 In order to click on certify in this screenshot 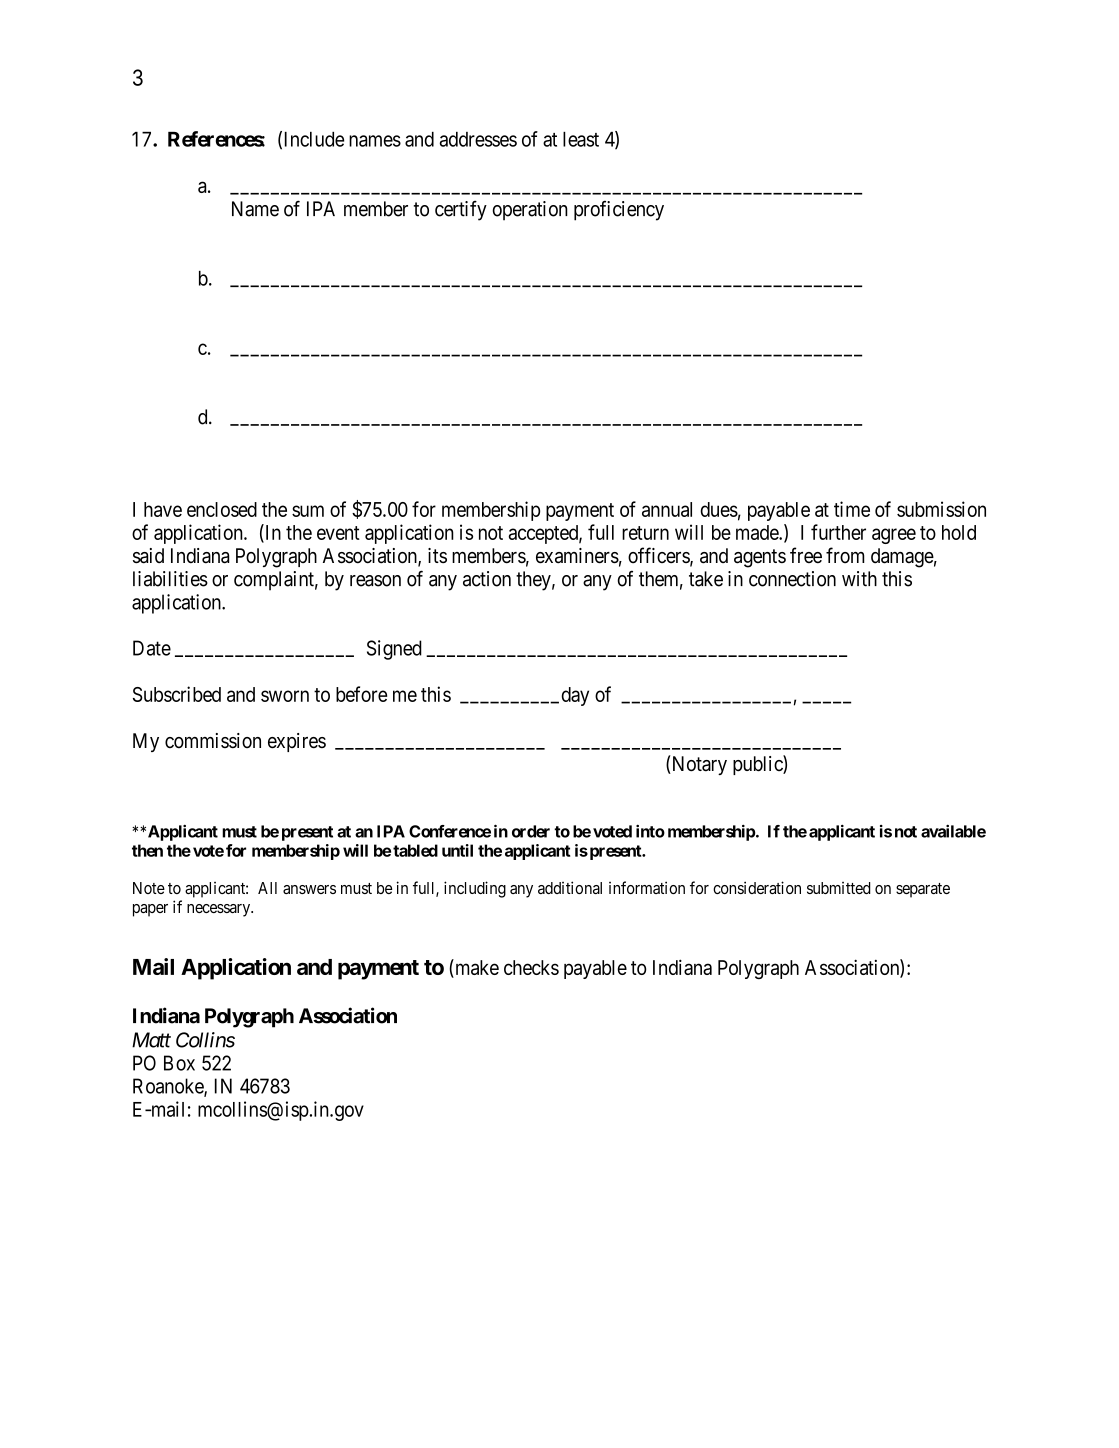, I will do `click(461, 210)`.
